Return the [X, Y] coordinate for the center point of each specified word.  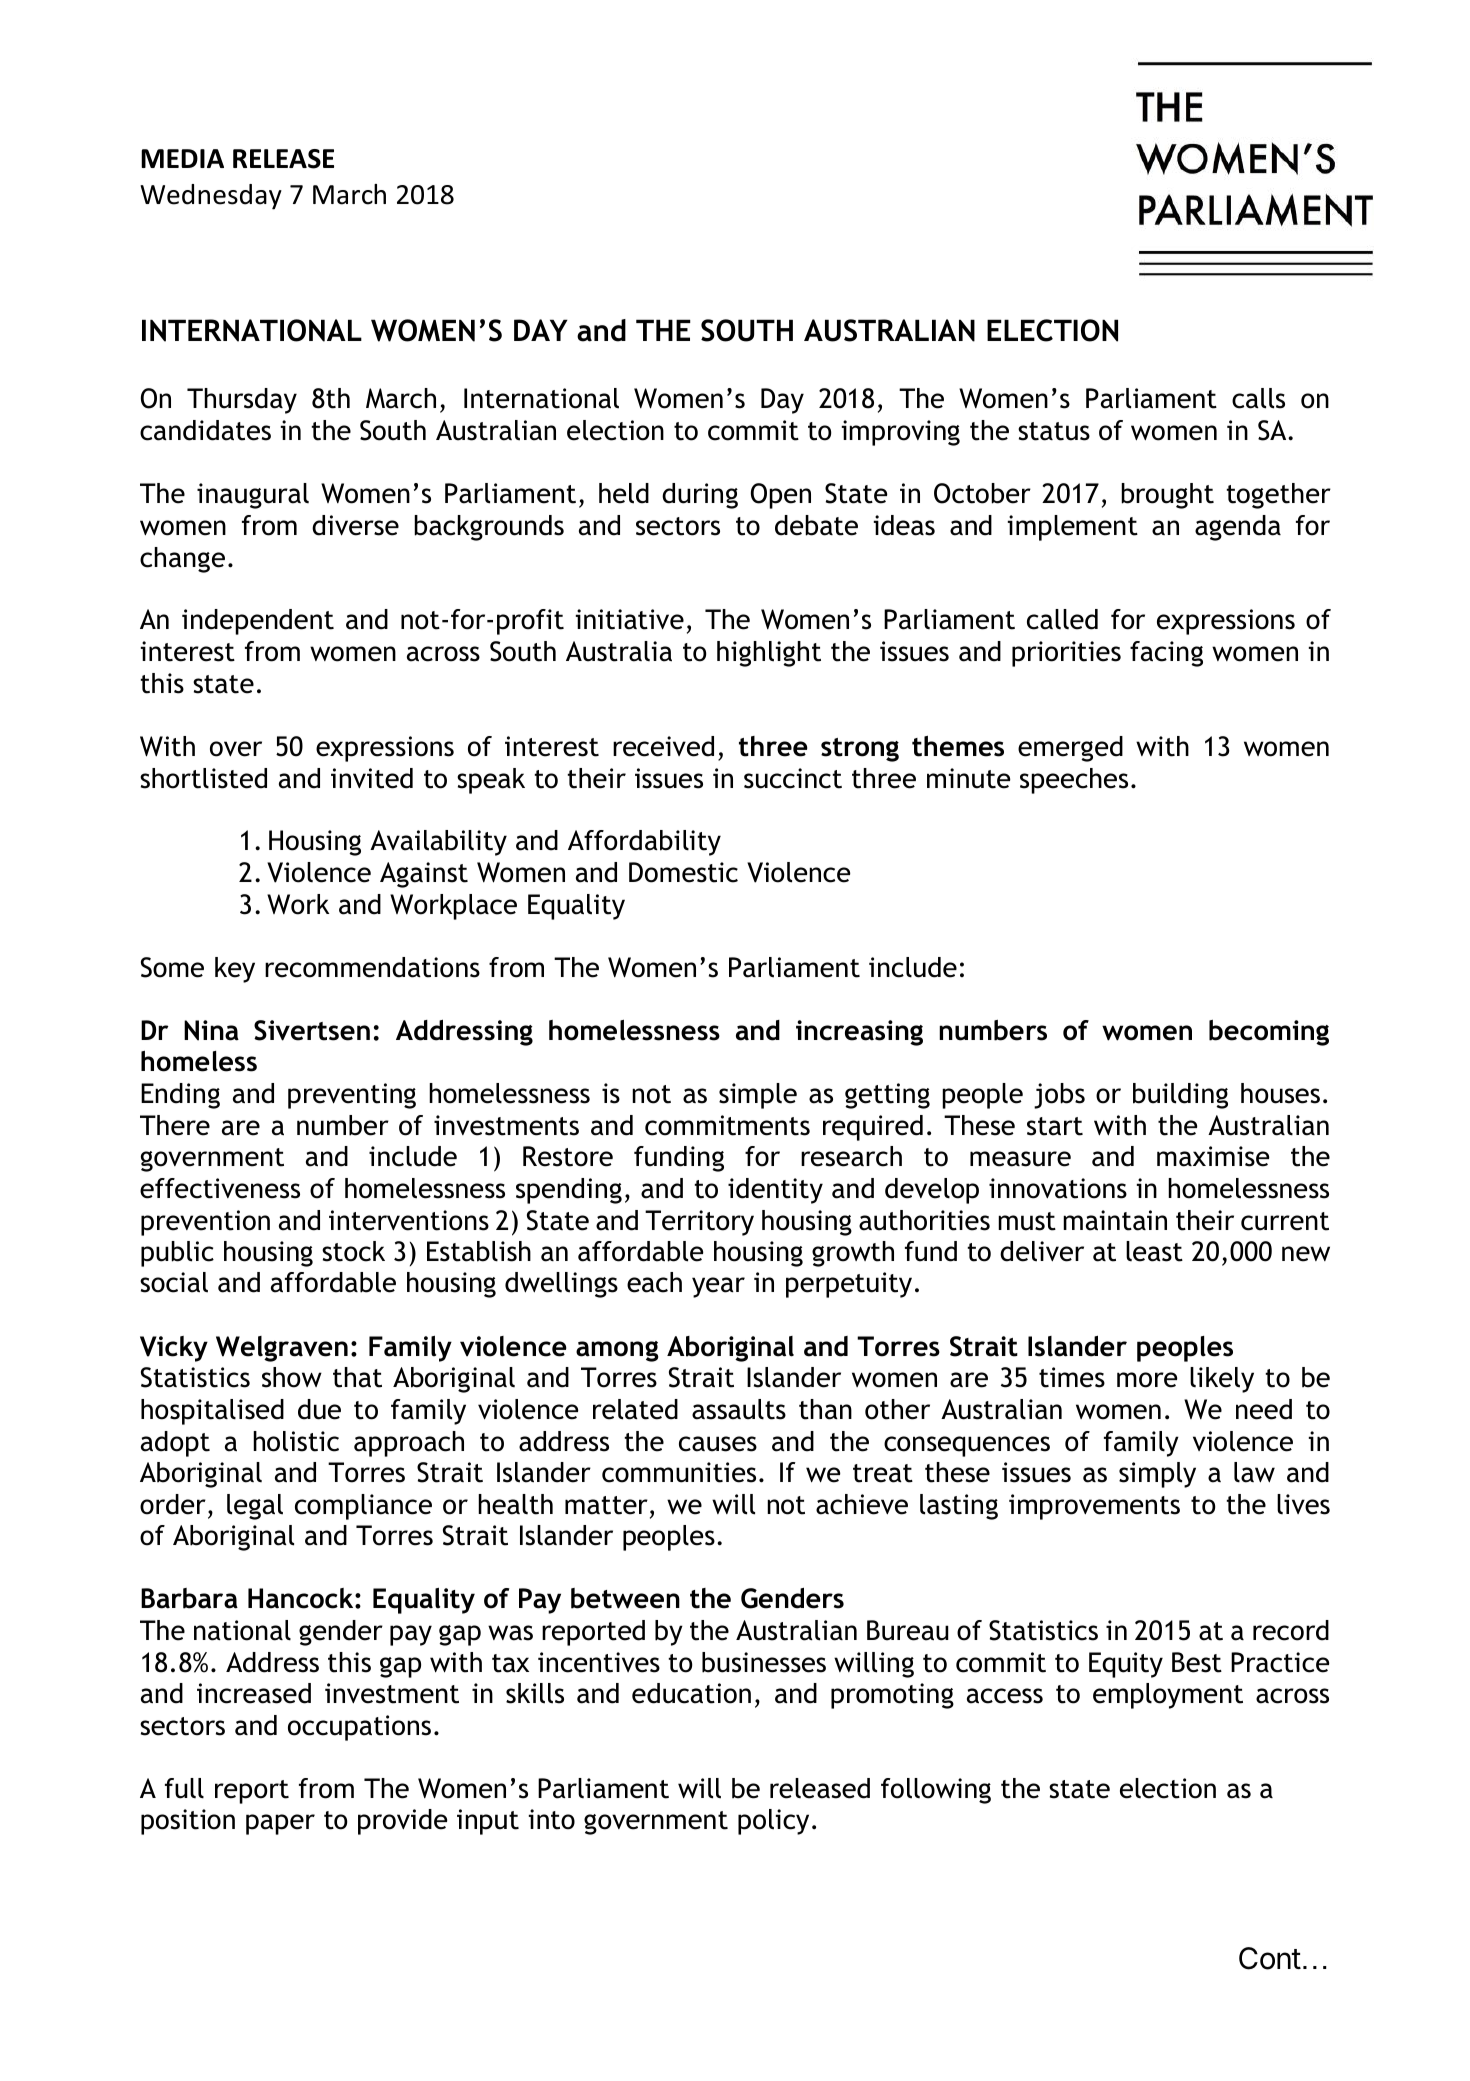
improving [901, 433]
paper [280, 1824]
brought [1167, 496]
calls [1258, 398]
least [1154, 1251]
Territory [699, 1223]
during [700, 496]
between [625, 1598]
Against [424, 875]
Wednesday [211, 197]
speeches [1074, 781]
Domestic [683, 872]
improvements [1094, 1507]
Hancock [302, 1598]
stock [353, 1251]
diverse [355, 525]
